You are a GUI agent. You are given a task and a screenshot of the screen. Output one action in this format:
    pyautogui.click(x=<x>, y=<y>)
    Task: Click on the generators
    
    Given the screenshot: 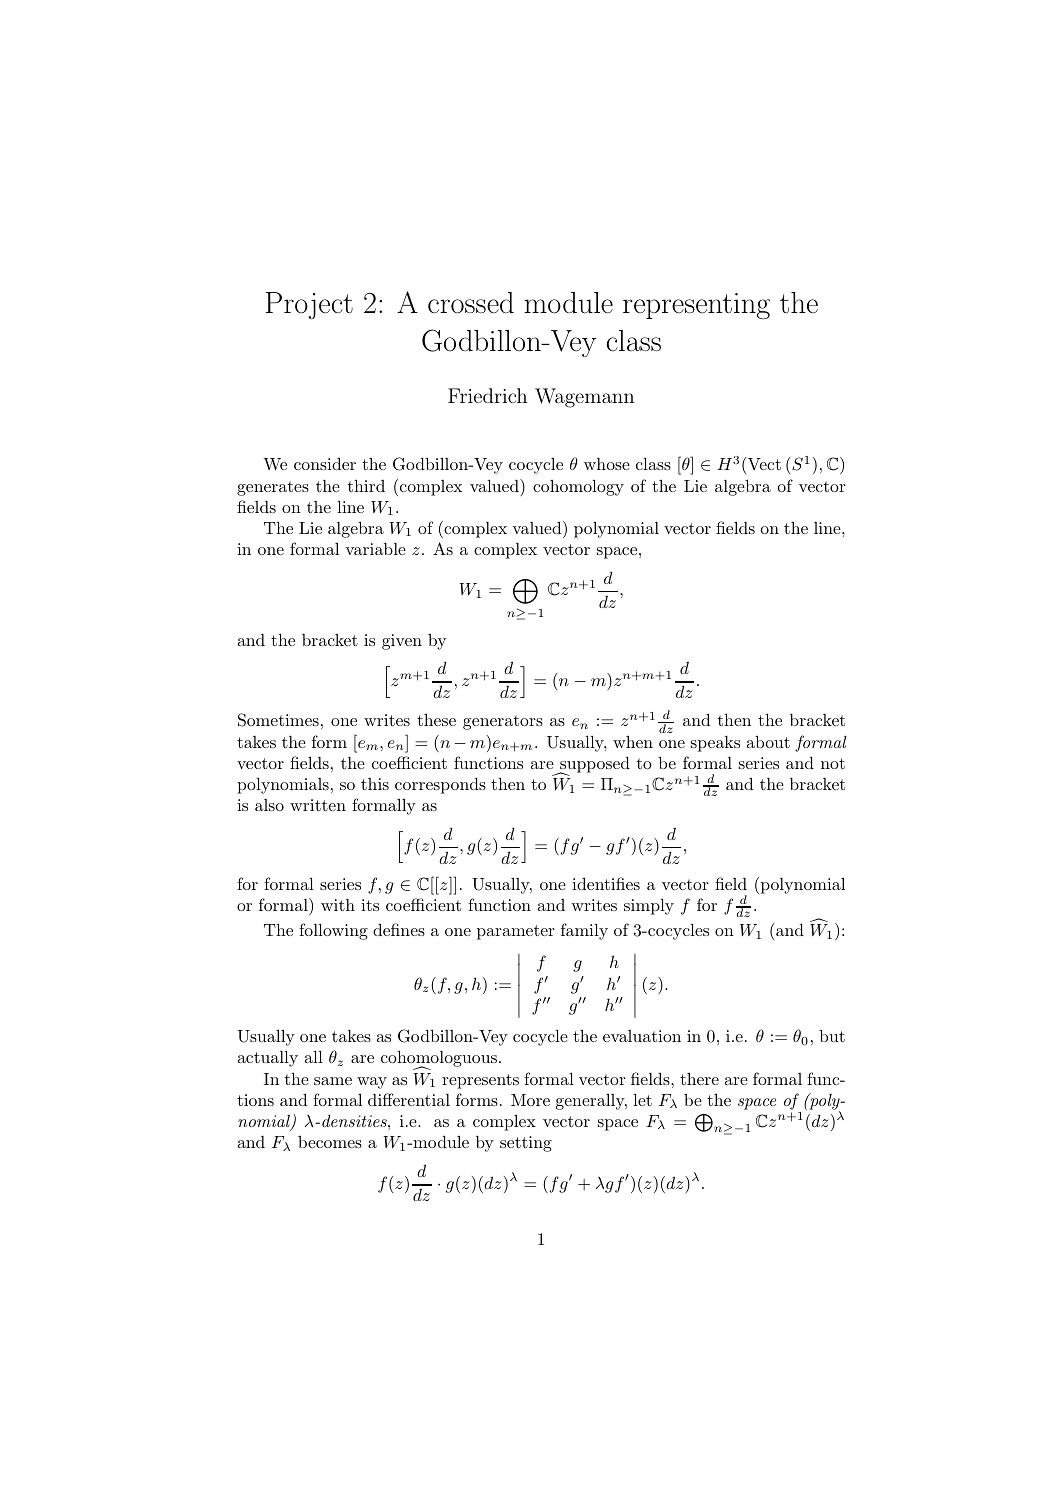 What is the action you would take?
    pyautogui.click(x=503, y=722)
